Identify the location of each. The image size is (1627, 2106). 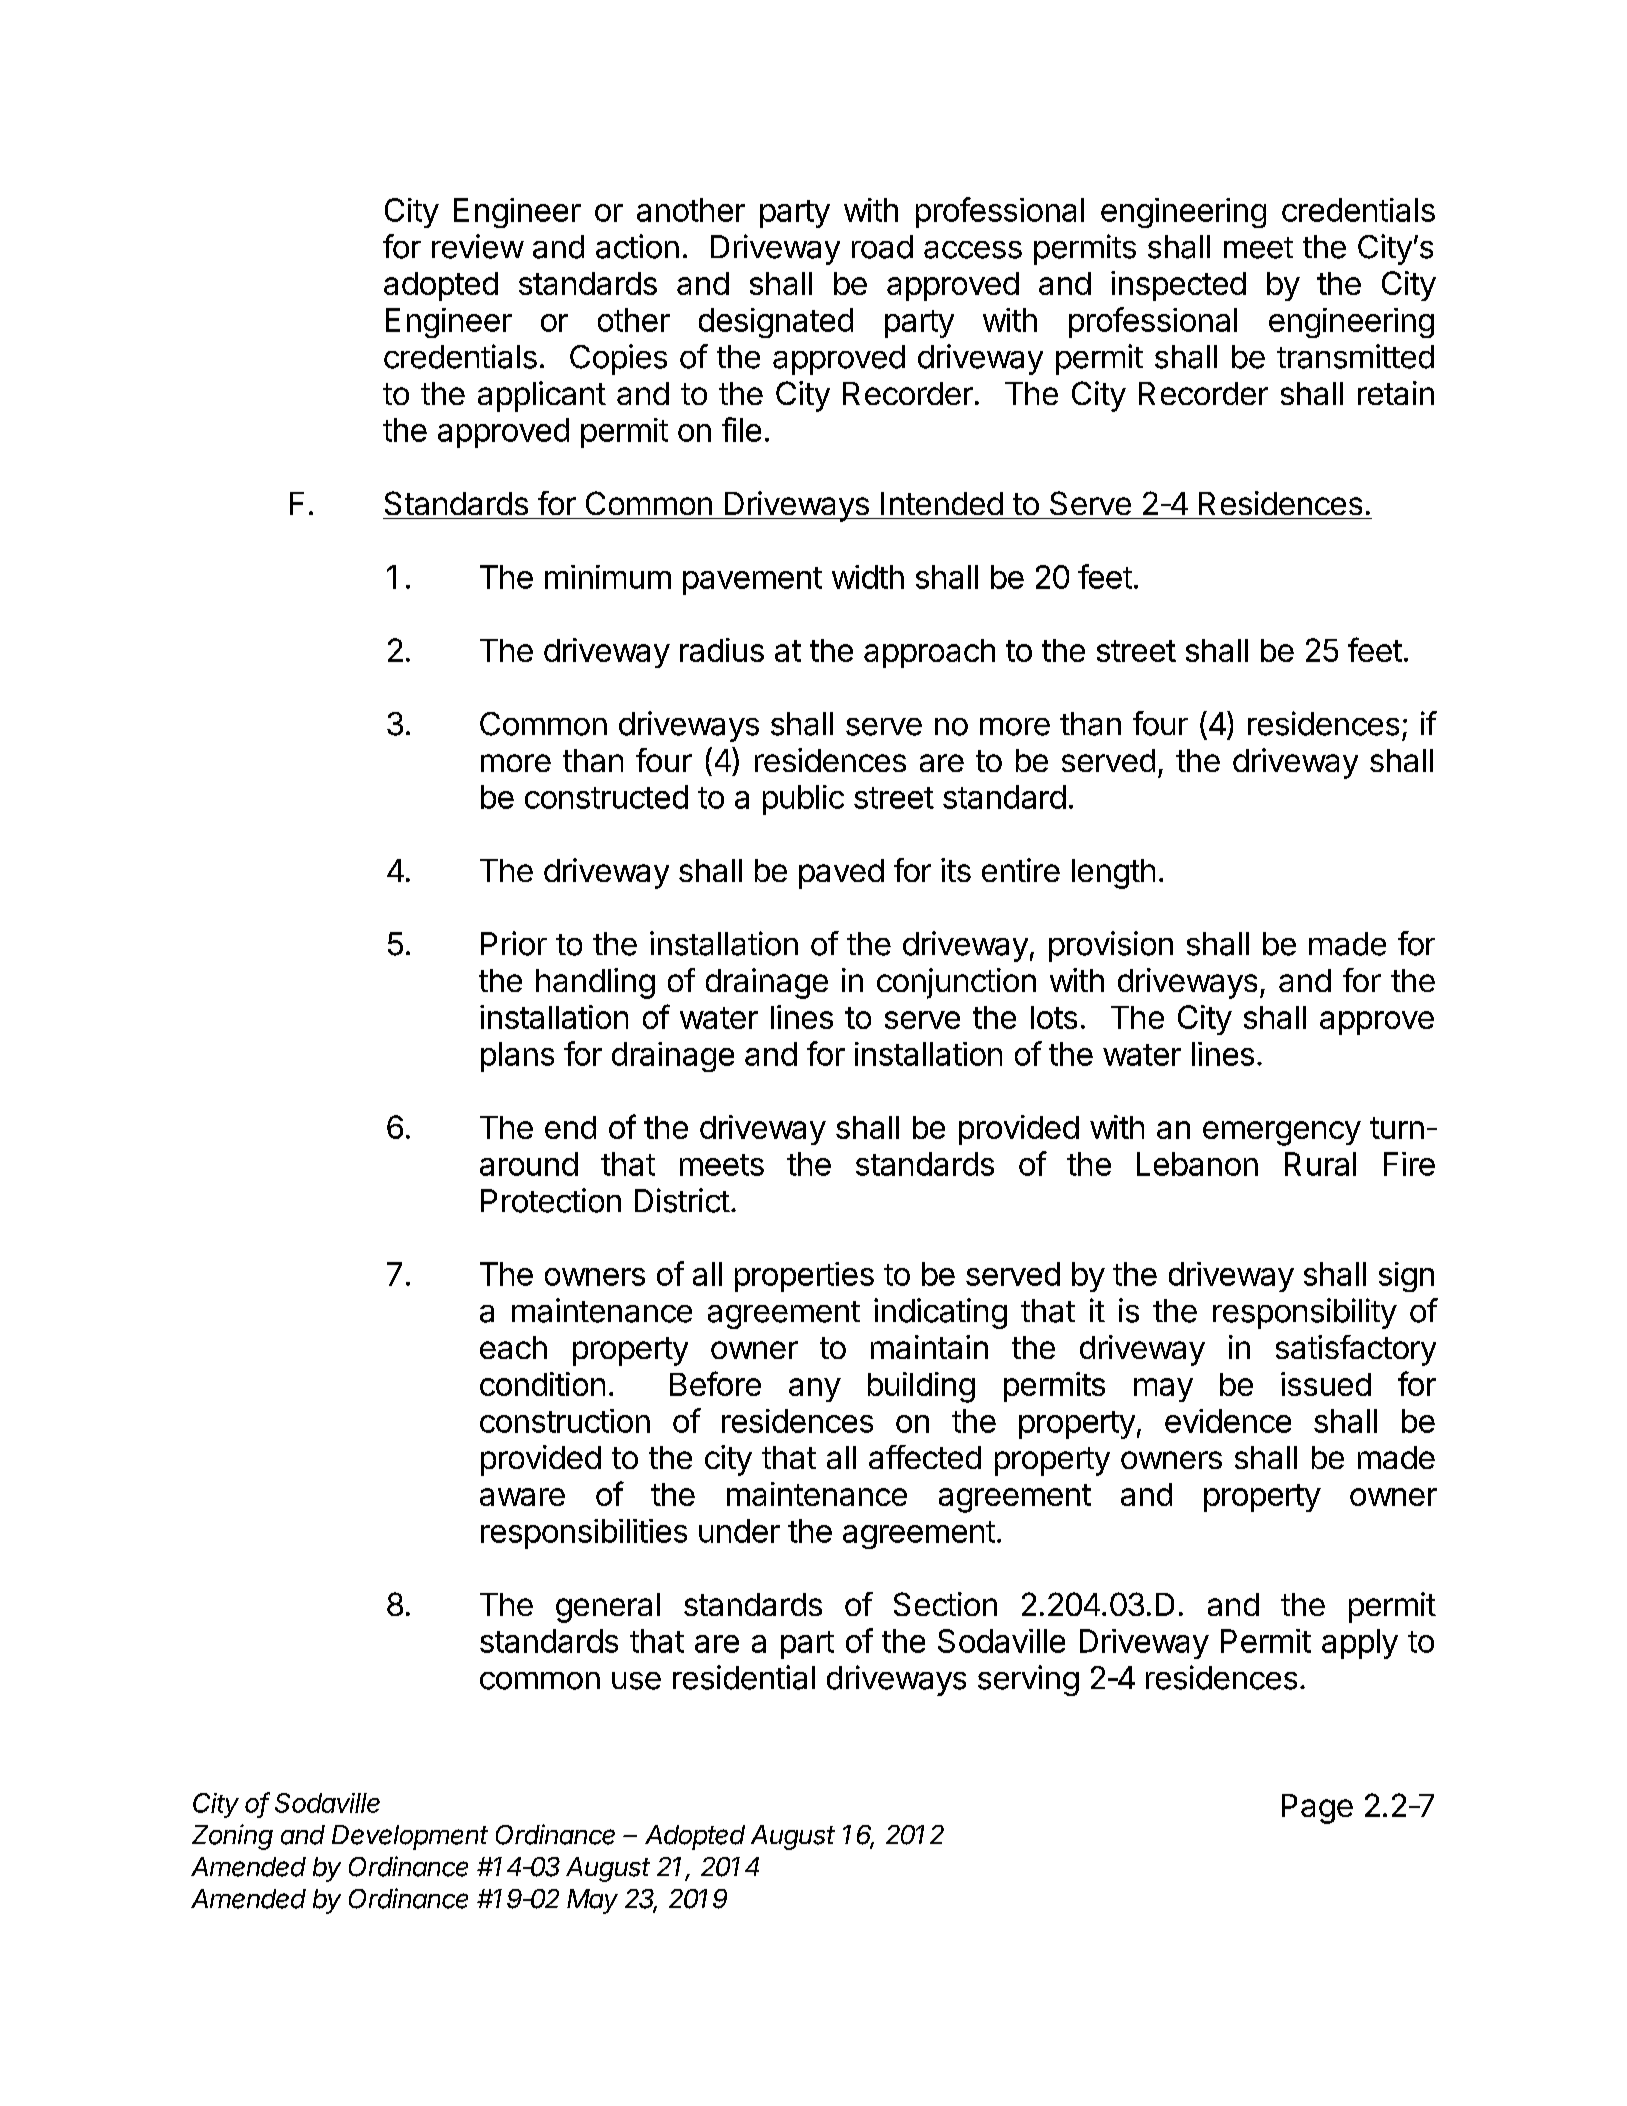
(513, 1347).
